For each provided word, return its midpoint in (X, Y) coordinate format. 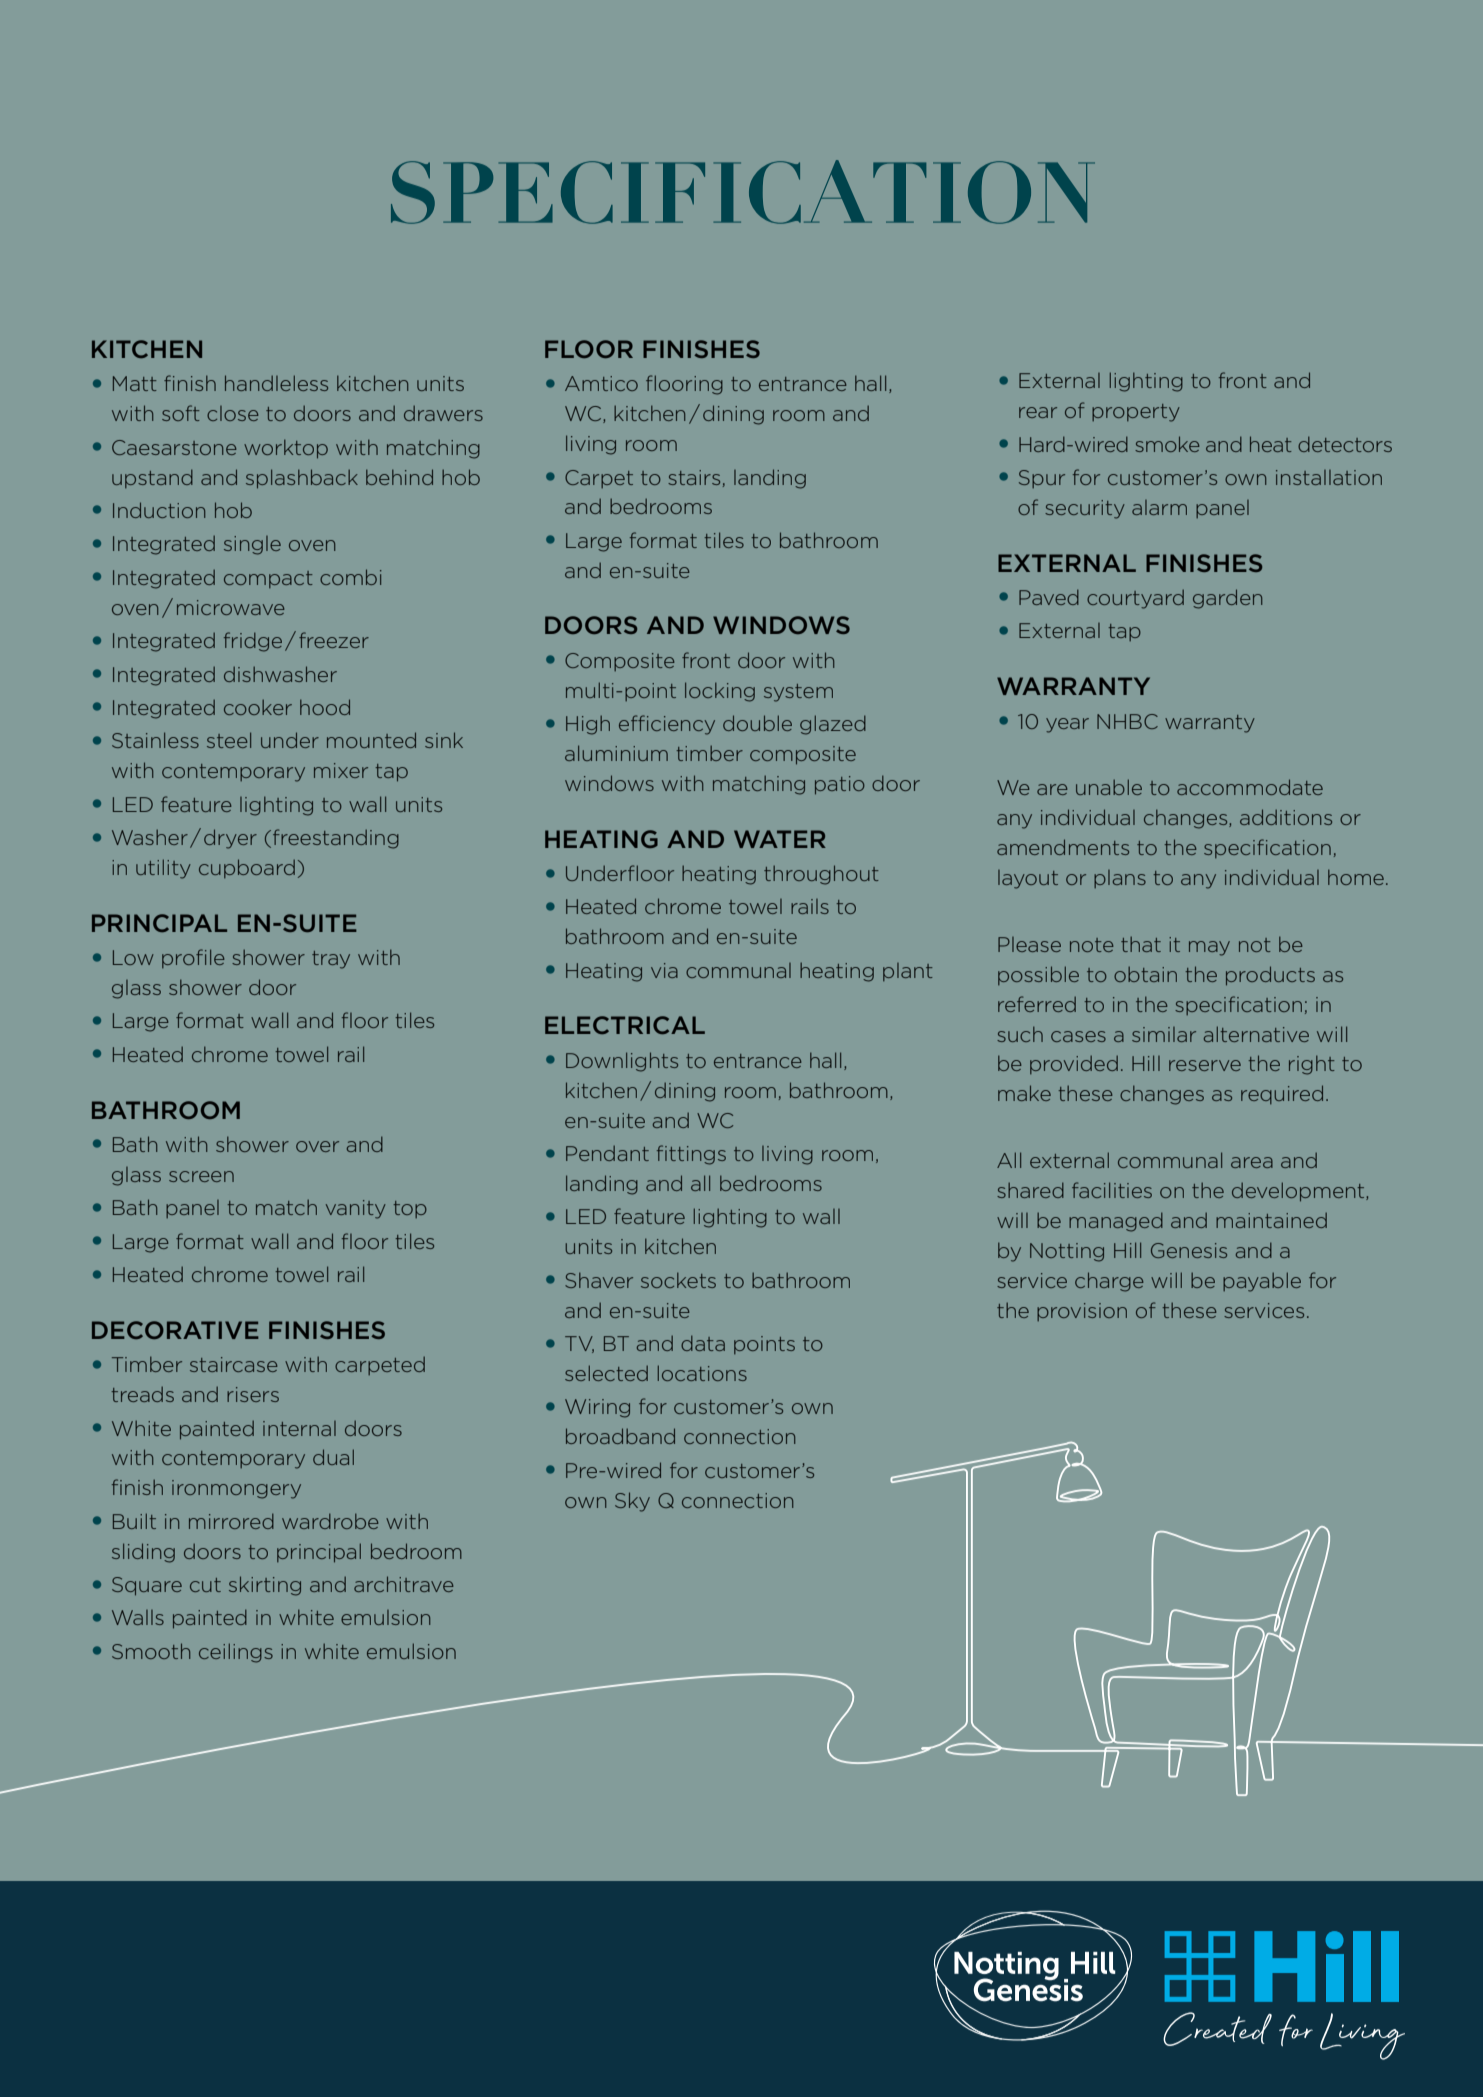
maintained (1271, 1220)
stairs (694, 477)
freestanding (336, 839)
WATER (780, 839)
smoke (1167, 444)
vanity (356, 1209)
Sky (632, 1502)
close (233, 413)
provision (1082, 1312)
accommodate (1250, 787)
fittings (691, 1155)
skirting (265, 1586)
